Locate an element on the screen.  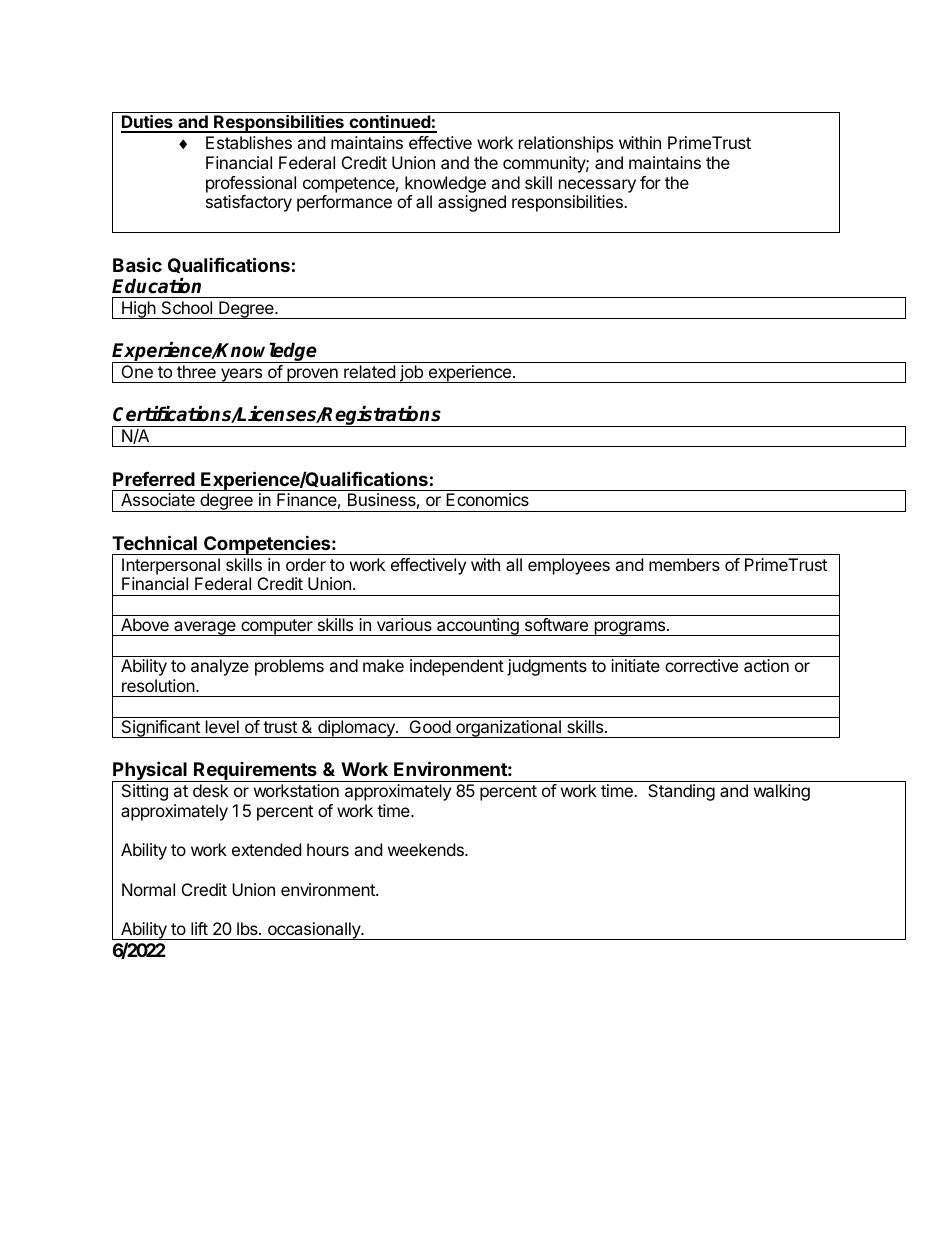
members is located at coordinates (684, 564).
